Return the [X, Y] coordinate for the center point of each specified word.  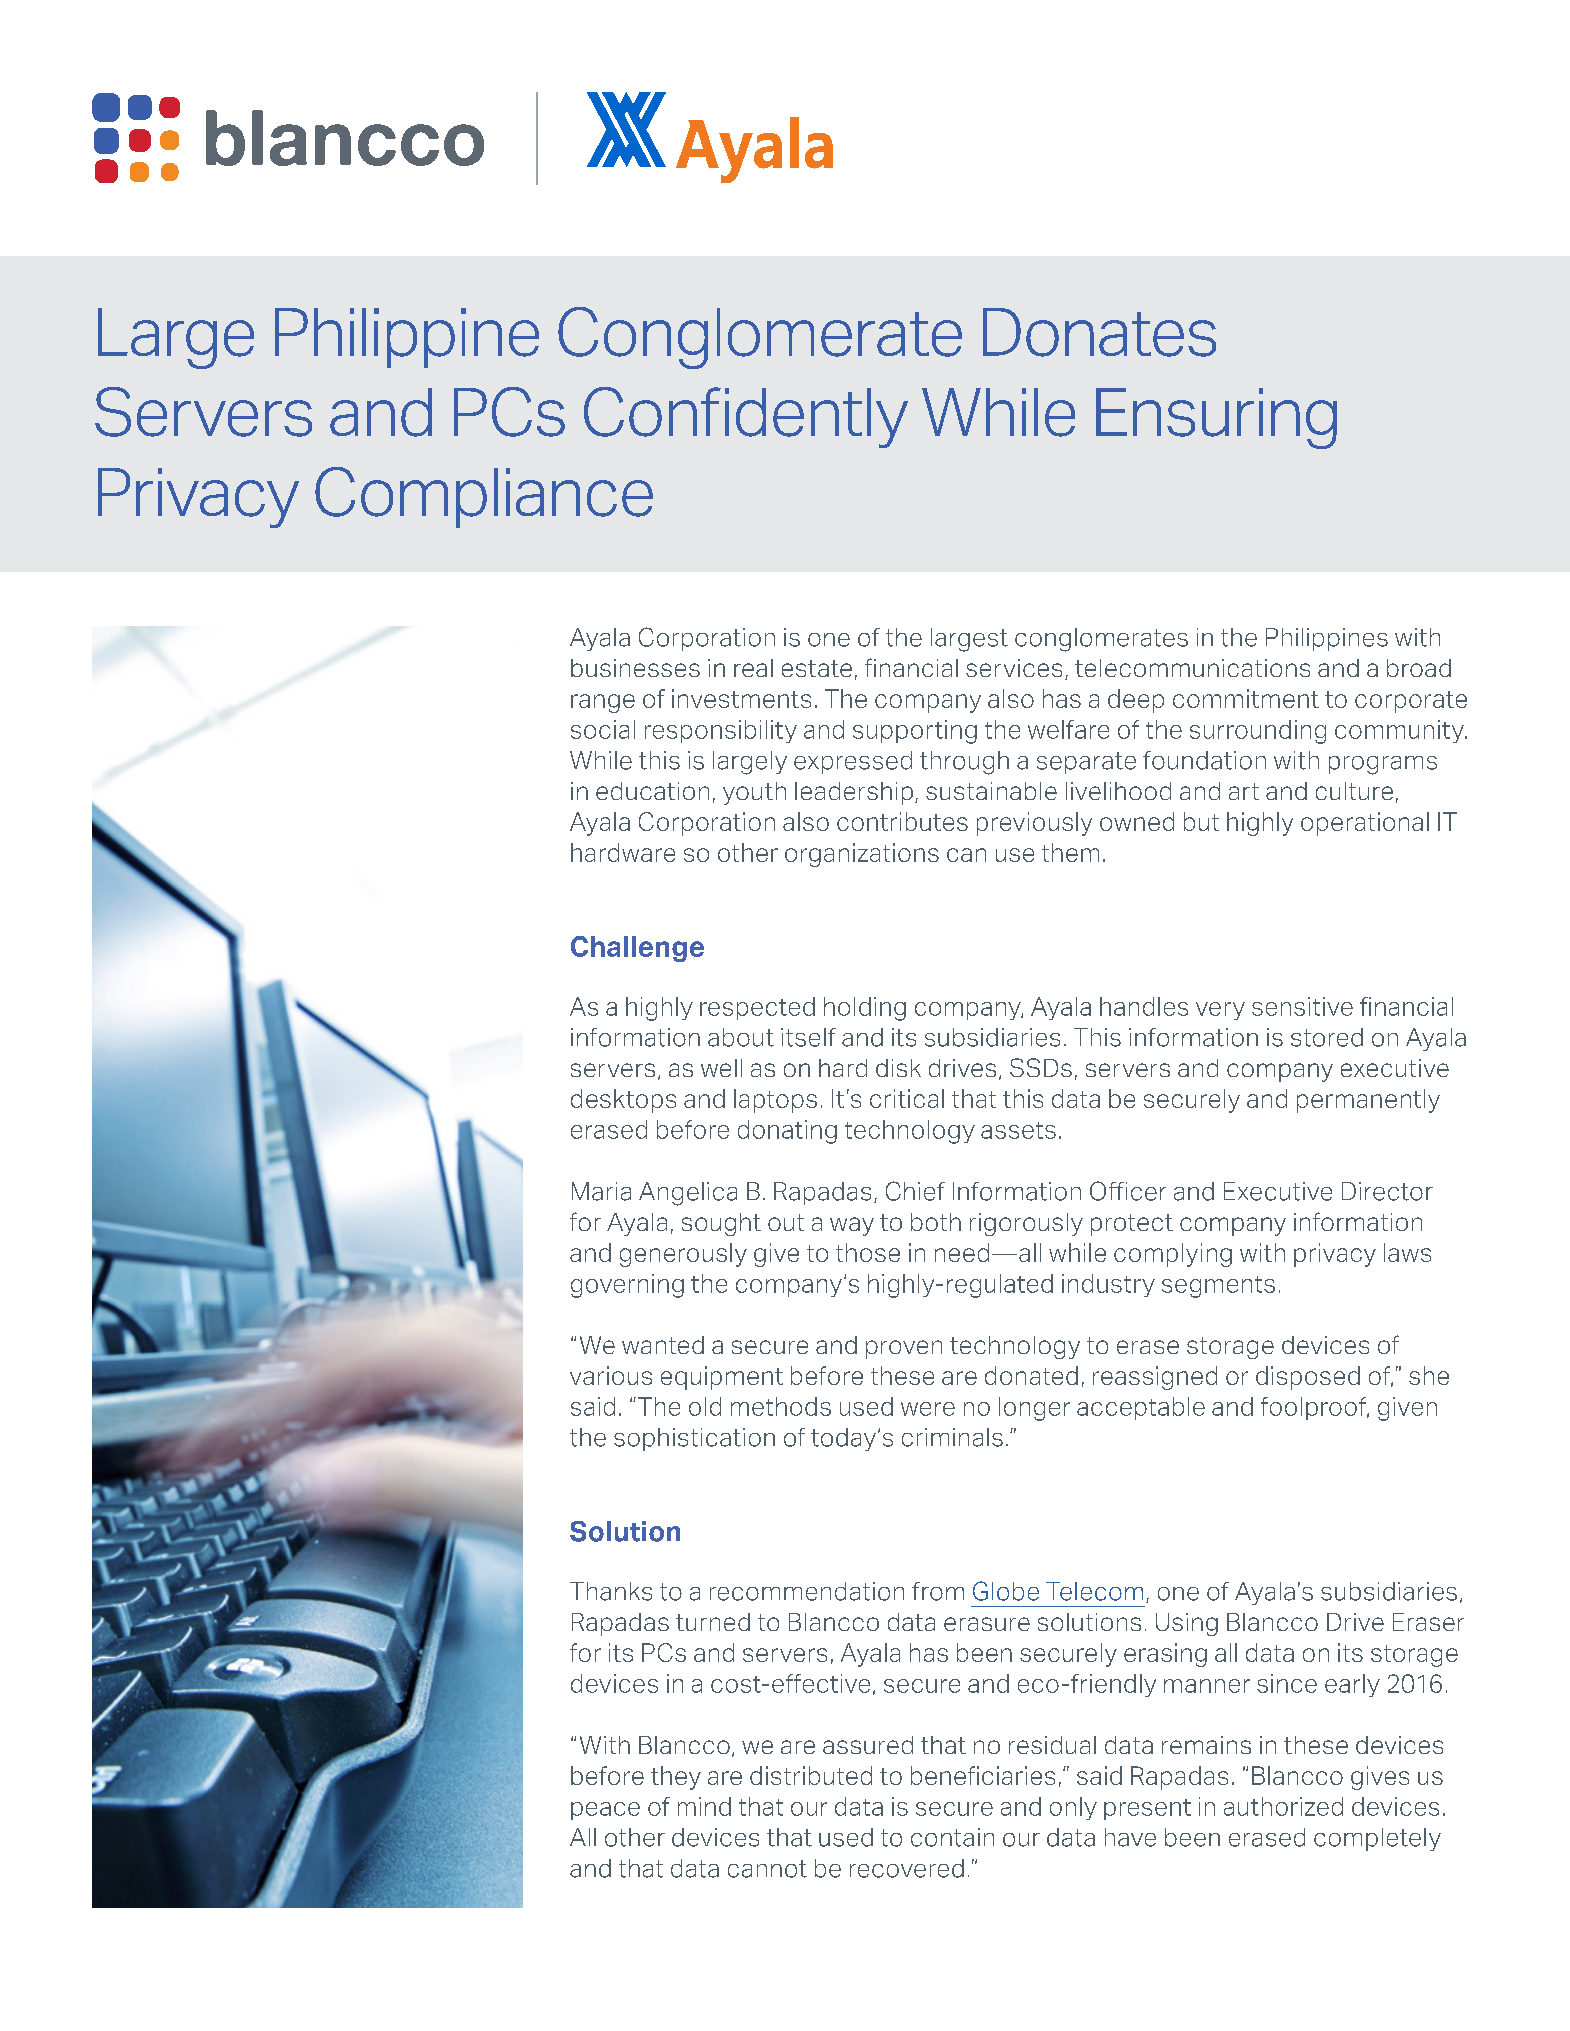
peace [605, 1811]
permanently [1368, 1101]
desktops [623, 1101]
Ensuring [1216, 418]
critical [907, 1098]
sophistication [694, 1439]
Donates [1099, 332]
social [603, 729]
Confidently [746, 417]
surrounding [1258, 732]
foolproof [1315, 1408]
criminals [952, 1437]
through [964, 763]
